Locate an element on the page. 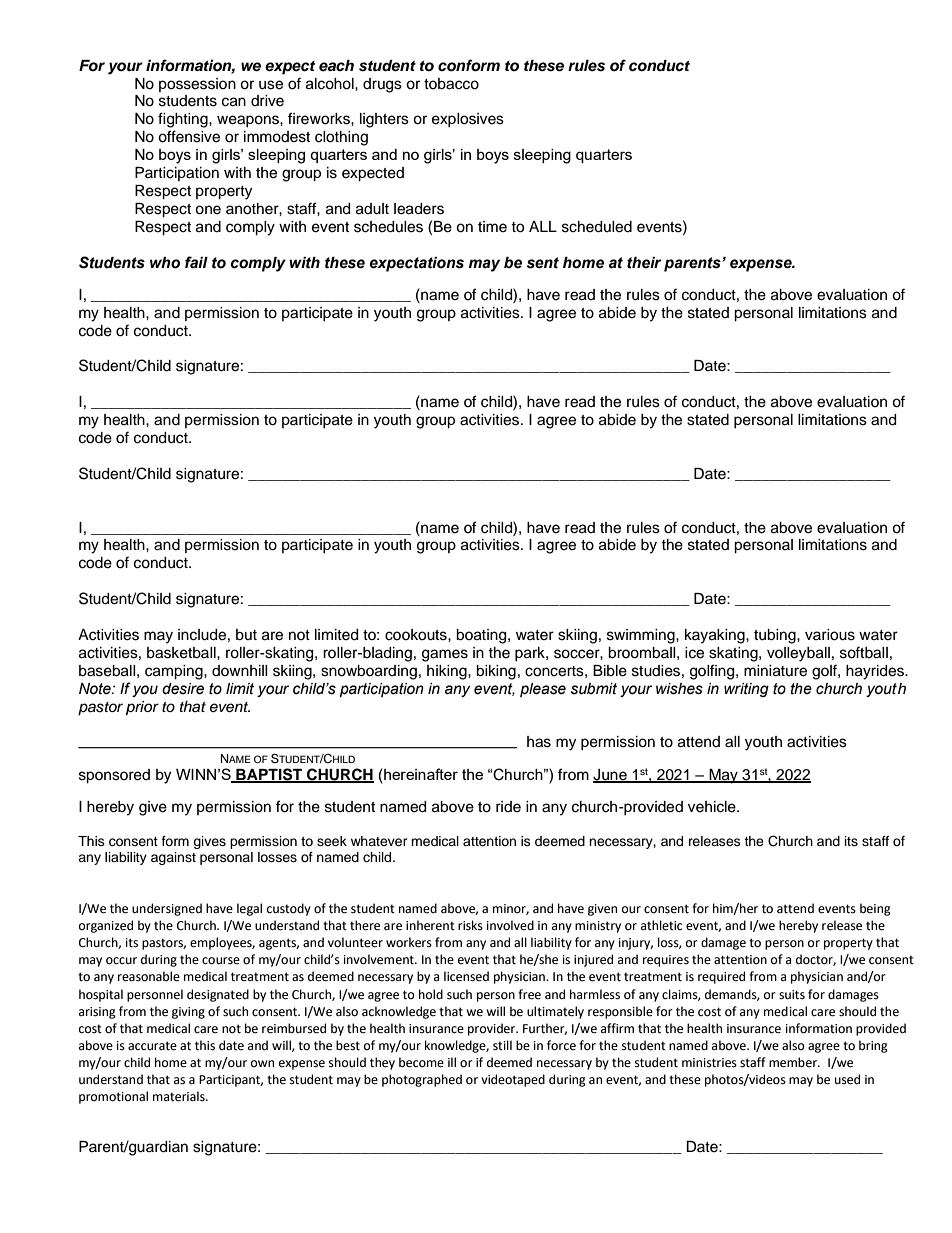  vehicle is located at coordinates (713, 807).
